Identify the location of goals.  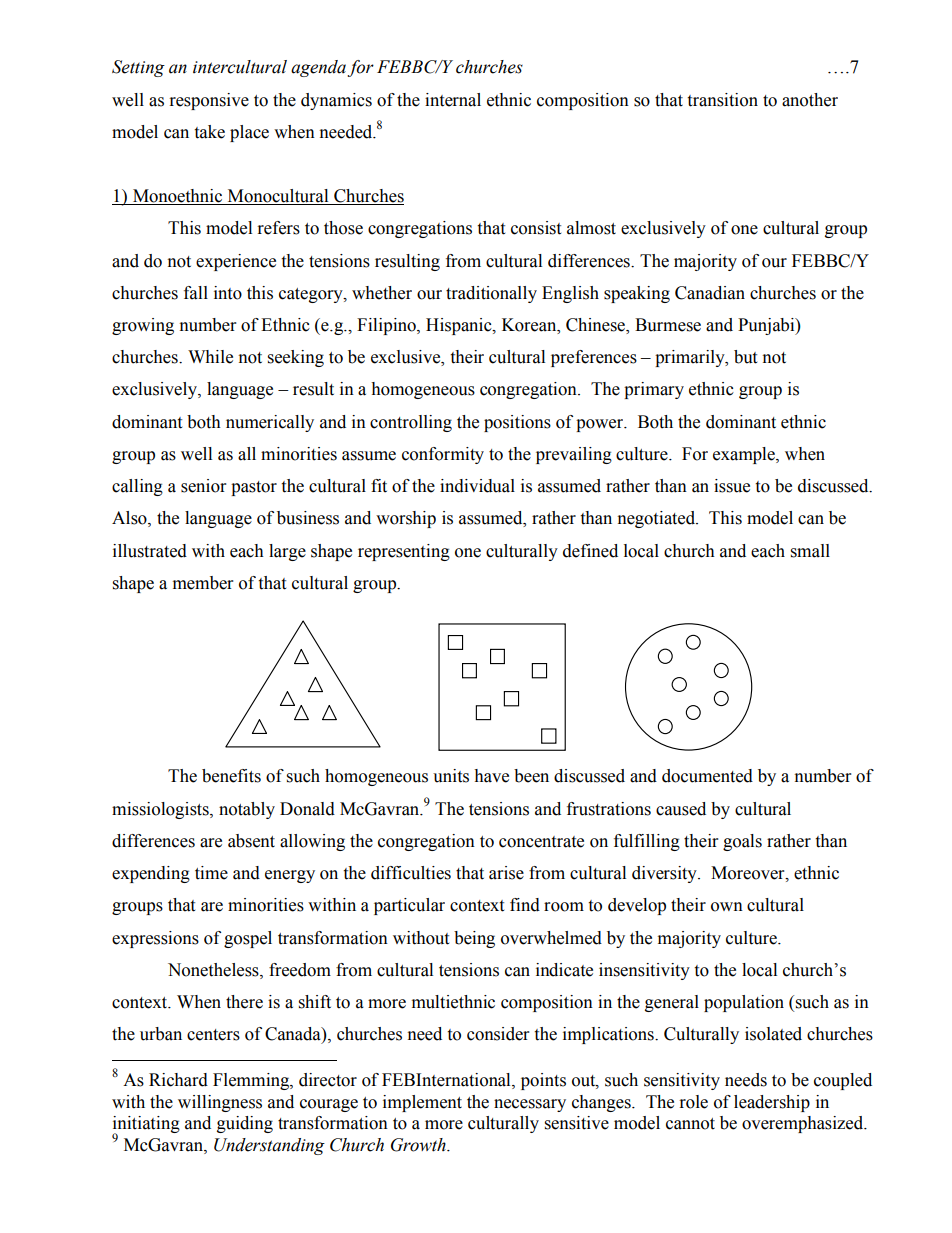
(742, 842).
